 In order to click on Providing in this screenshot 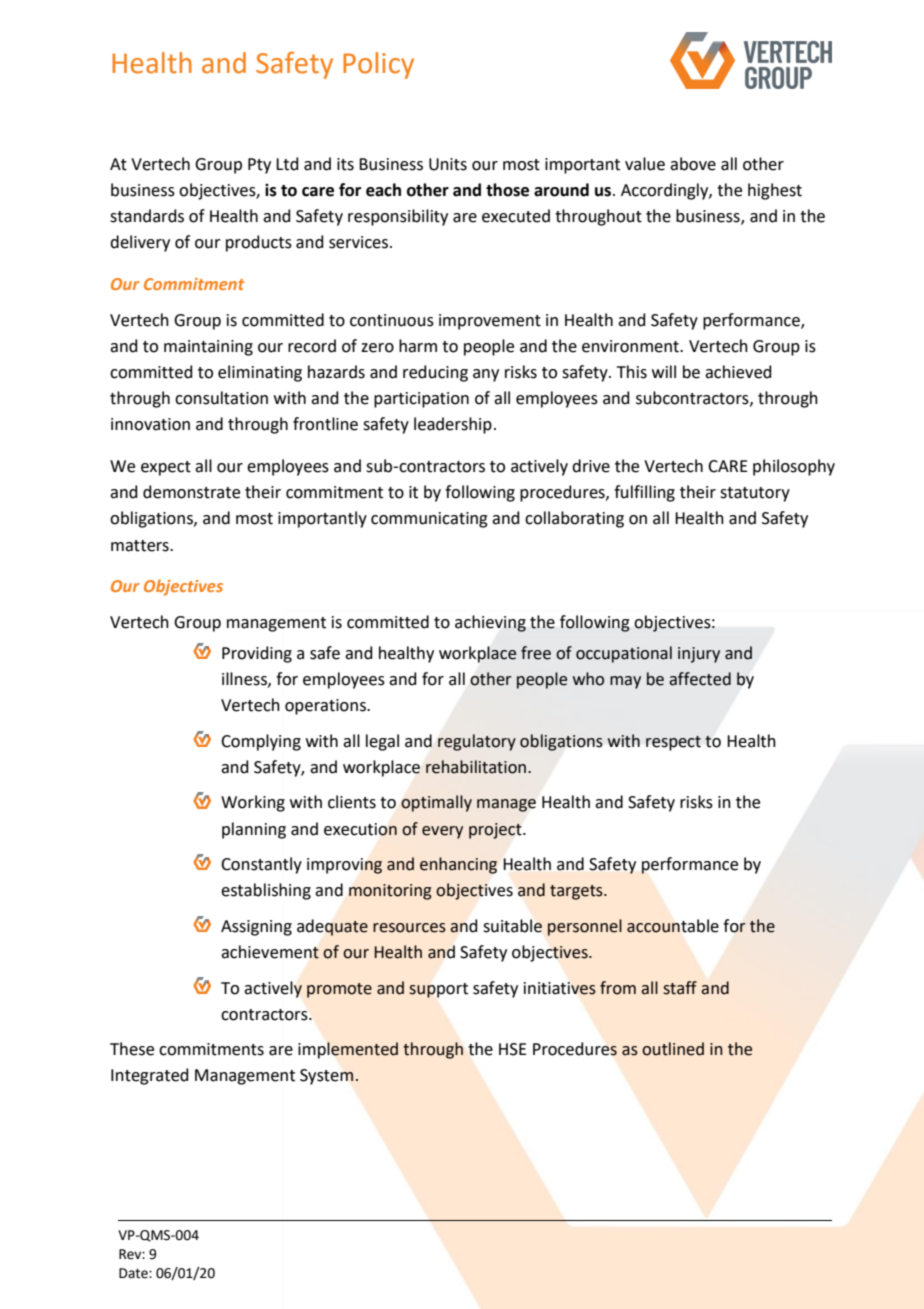, I will do `click(257, 654)`.
